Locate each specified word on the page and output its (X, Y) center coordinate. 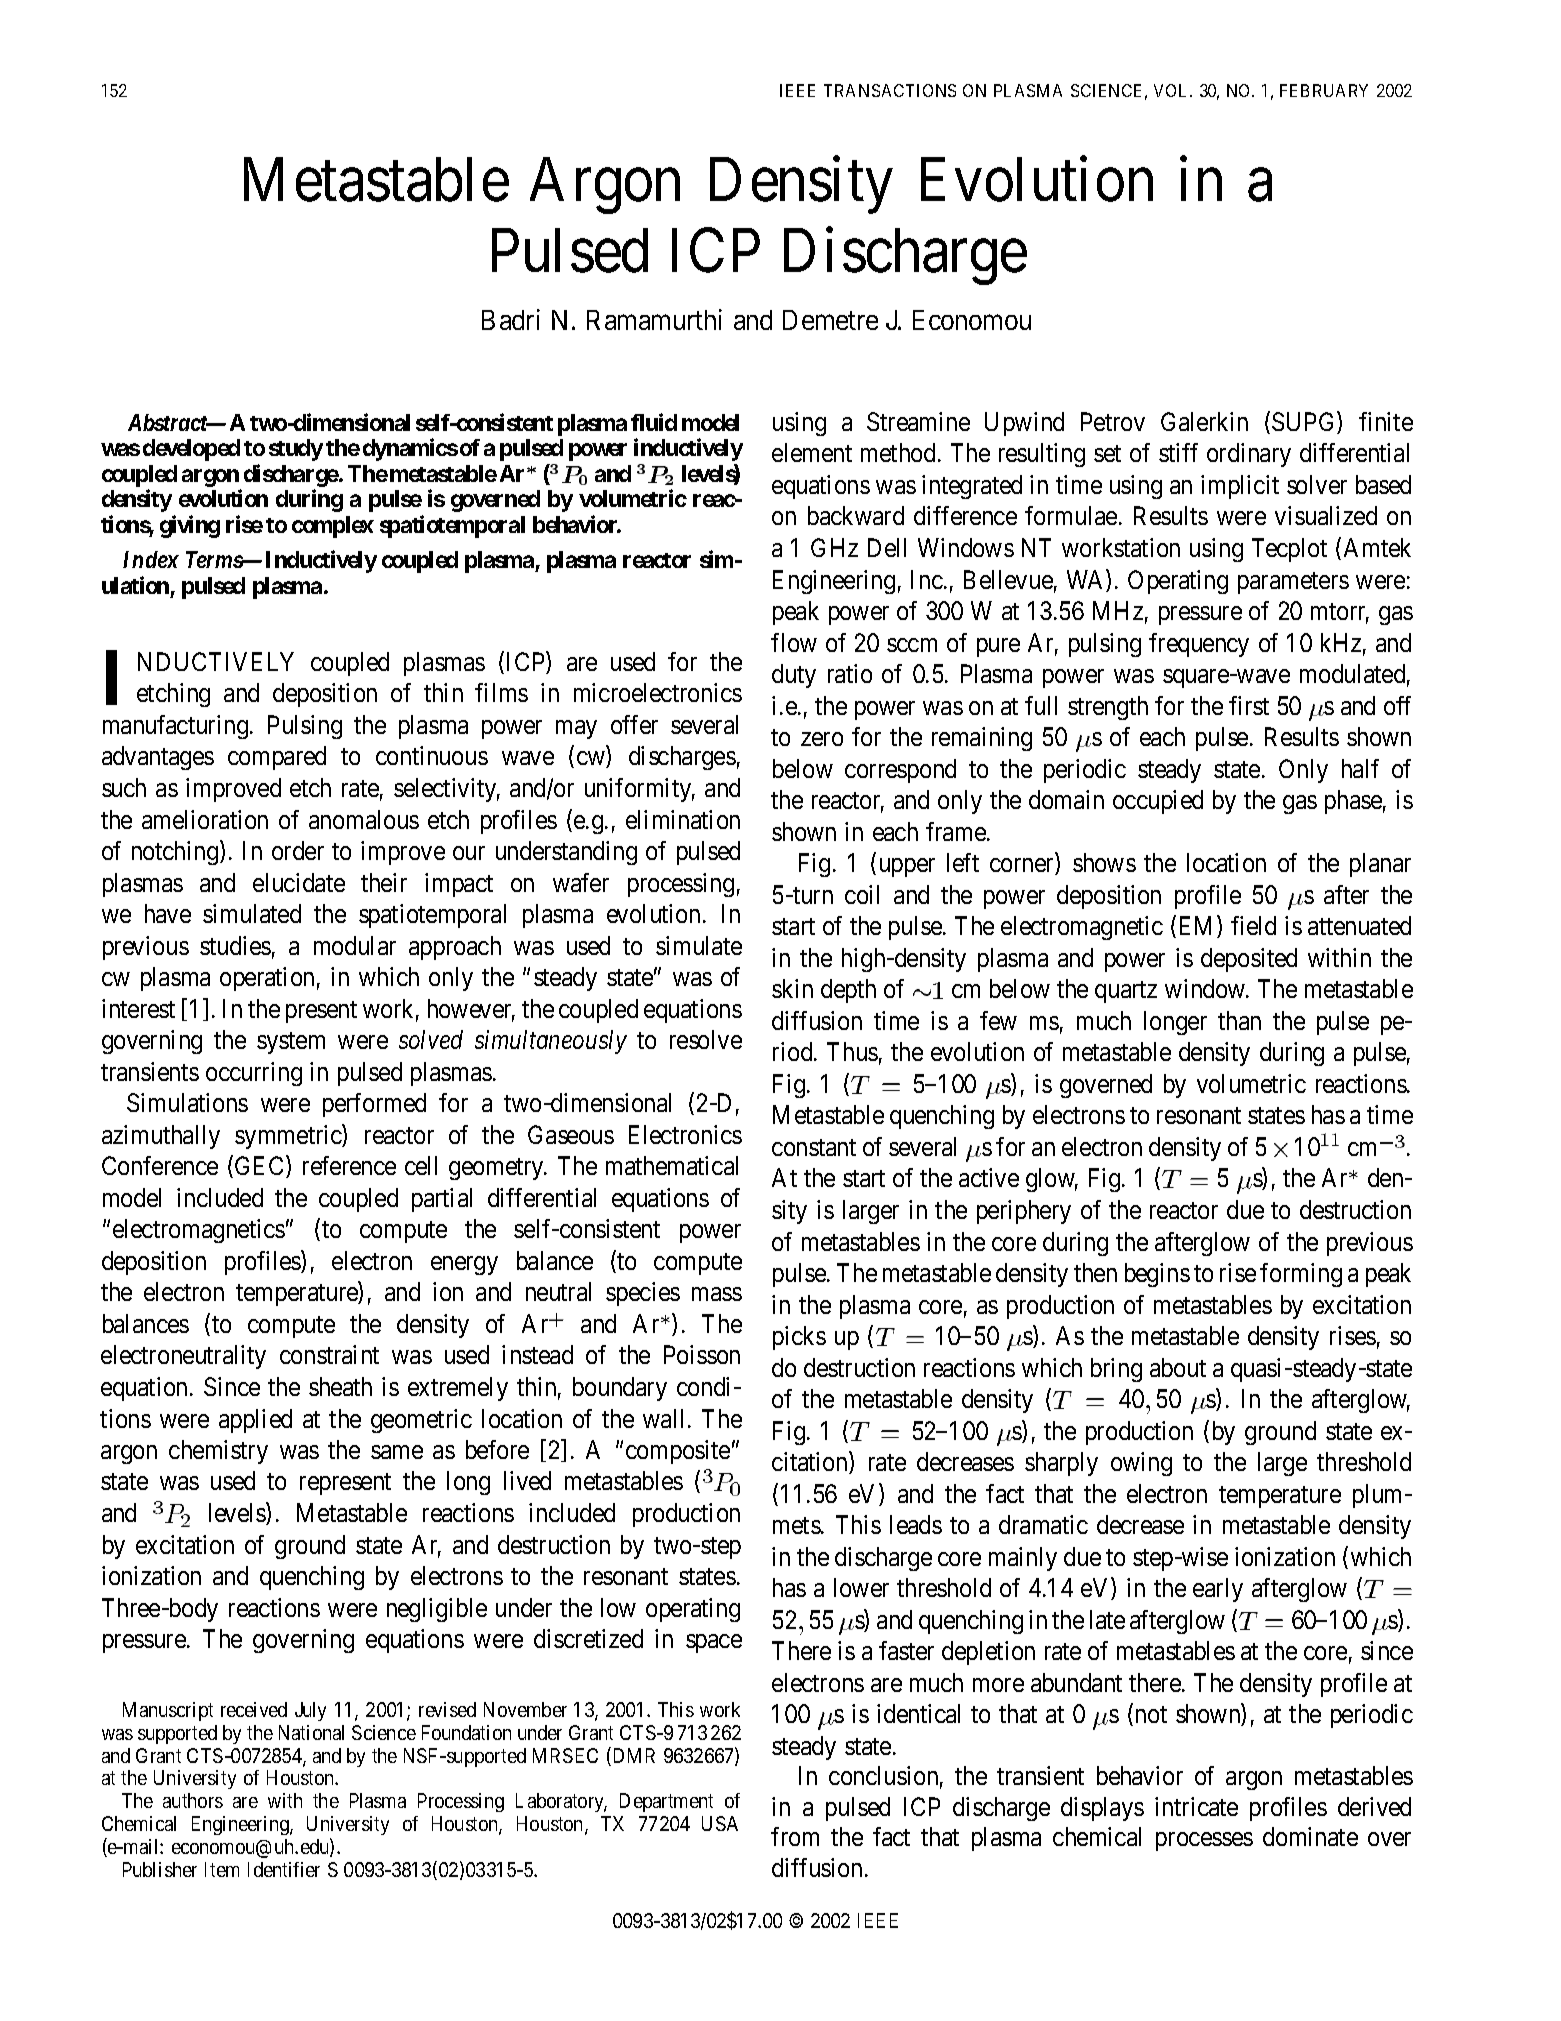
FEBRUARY (1324, 90)
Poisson (702, 1354)
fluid (654, 422)
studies (235, 945)
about (1178, 1367)
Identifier (284, 1869)
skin (792, 988)
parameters (1293, 583)
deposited (1249, 960)
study (296, 450)
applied (255, 1421)
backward (856, 515)
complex (333, 527)
